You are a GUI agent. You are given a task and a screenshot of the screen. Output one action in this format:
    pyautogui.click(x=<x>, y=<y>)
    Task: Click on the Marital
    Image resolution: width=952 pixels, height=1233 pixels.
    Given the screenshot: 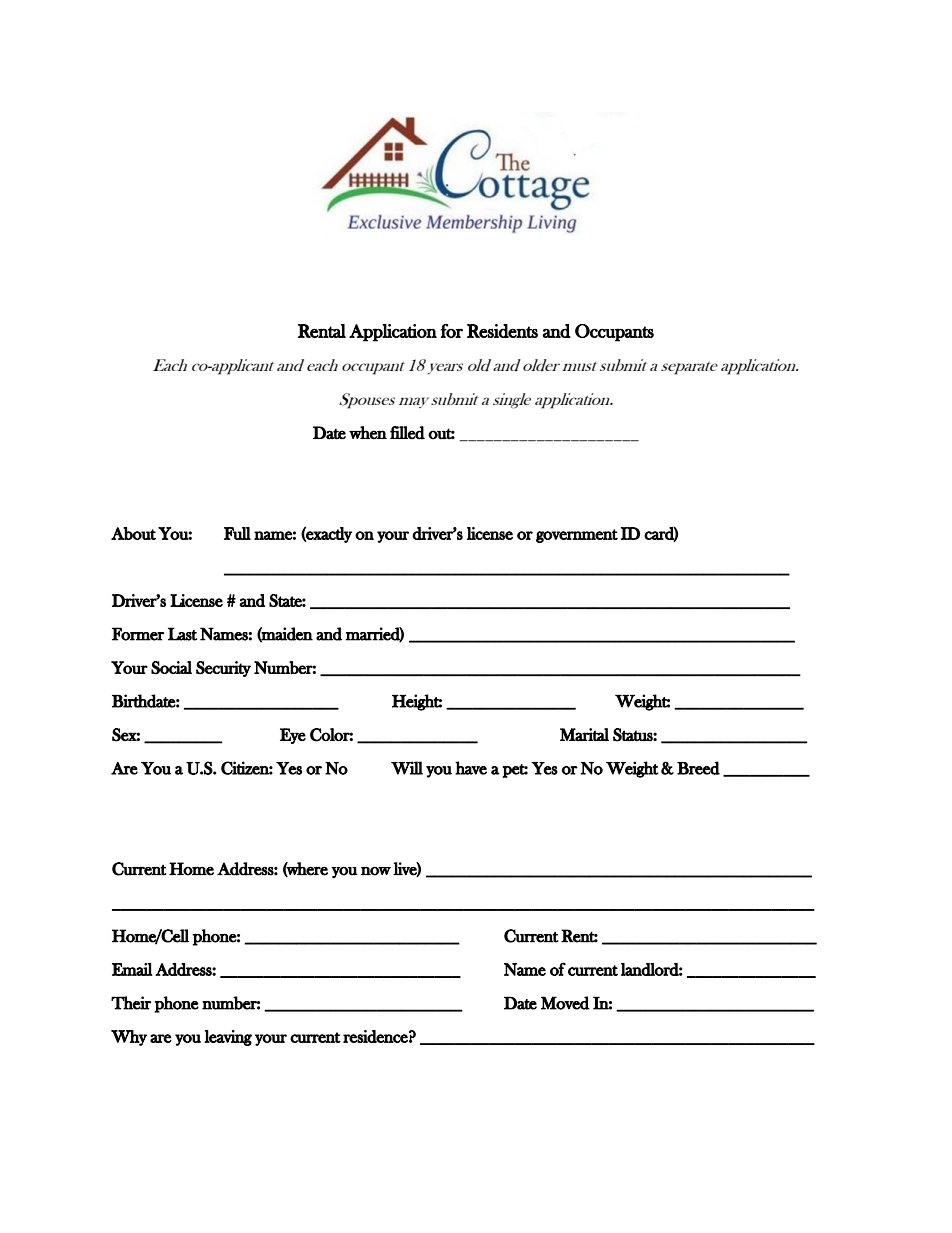 What is the action you would take?
    pyautogui.click(x=584, y=734)
